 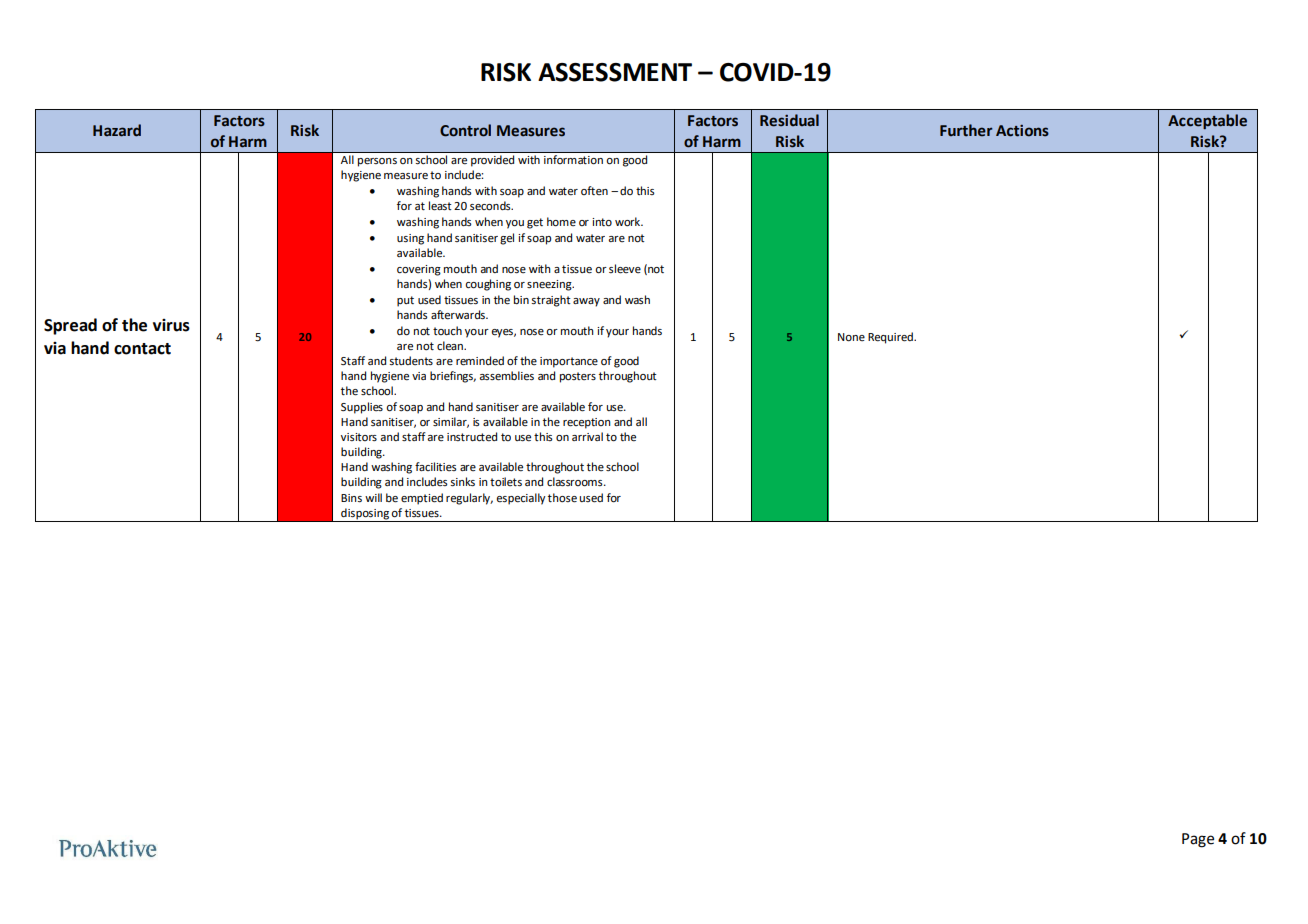 What do you see at coordinates (359, 437) in the page?
I see `visitors` at bounding box center [359, 437].
